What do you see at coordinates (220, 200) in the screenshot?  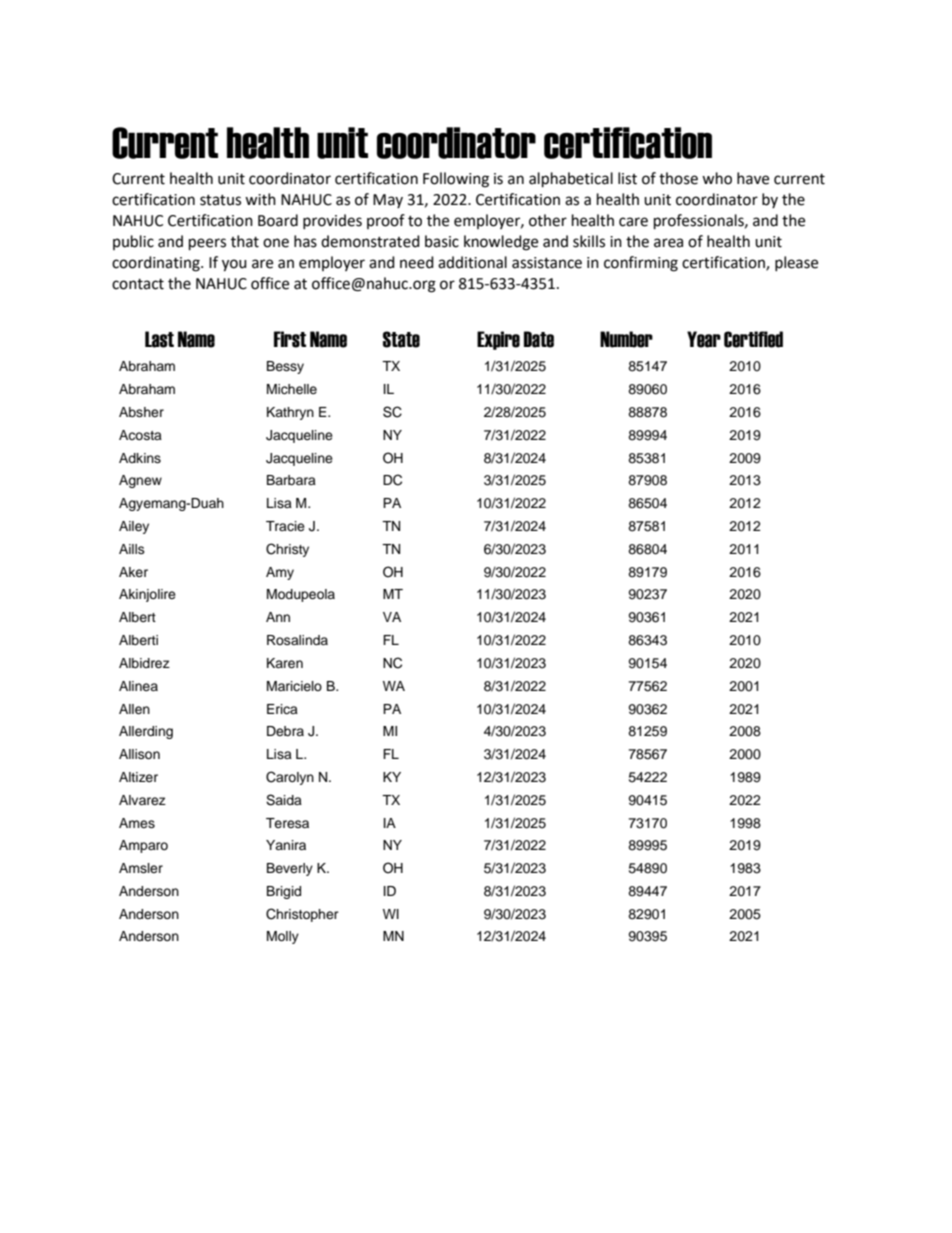 I see `status` at bounding box center [220, 200].
